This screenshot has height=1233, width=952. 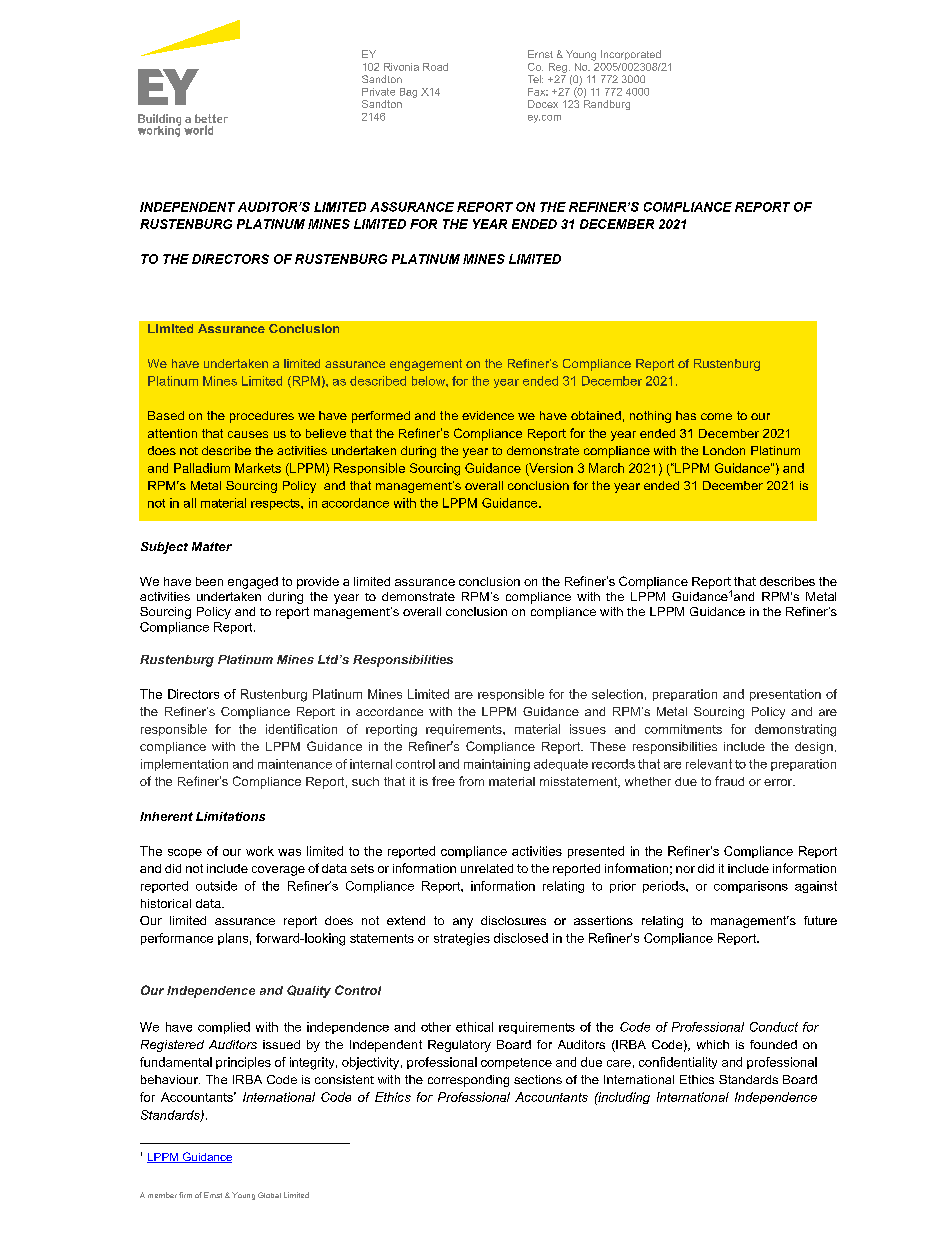 What do you see at coordinates (716, 416) in the screenshot?
I see `come` at bounding box center [716, 416].
